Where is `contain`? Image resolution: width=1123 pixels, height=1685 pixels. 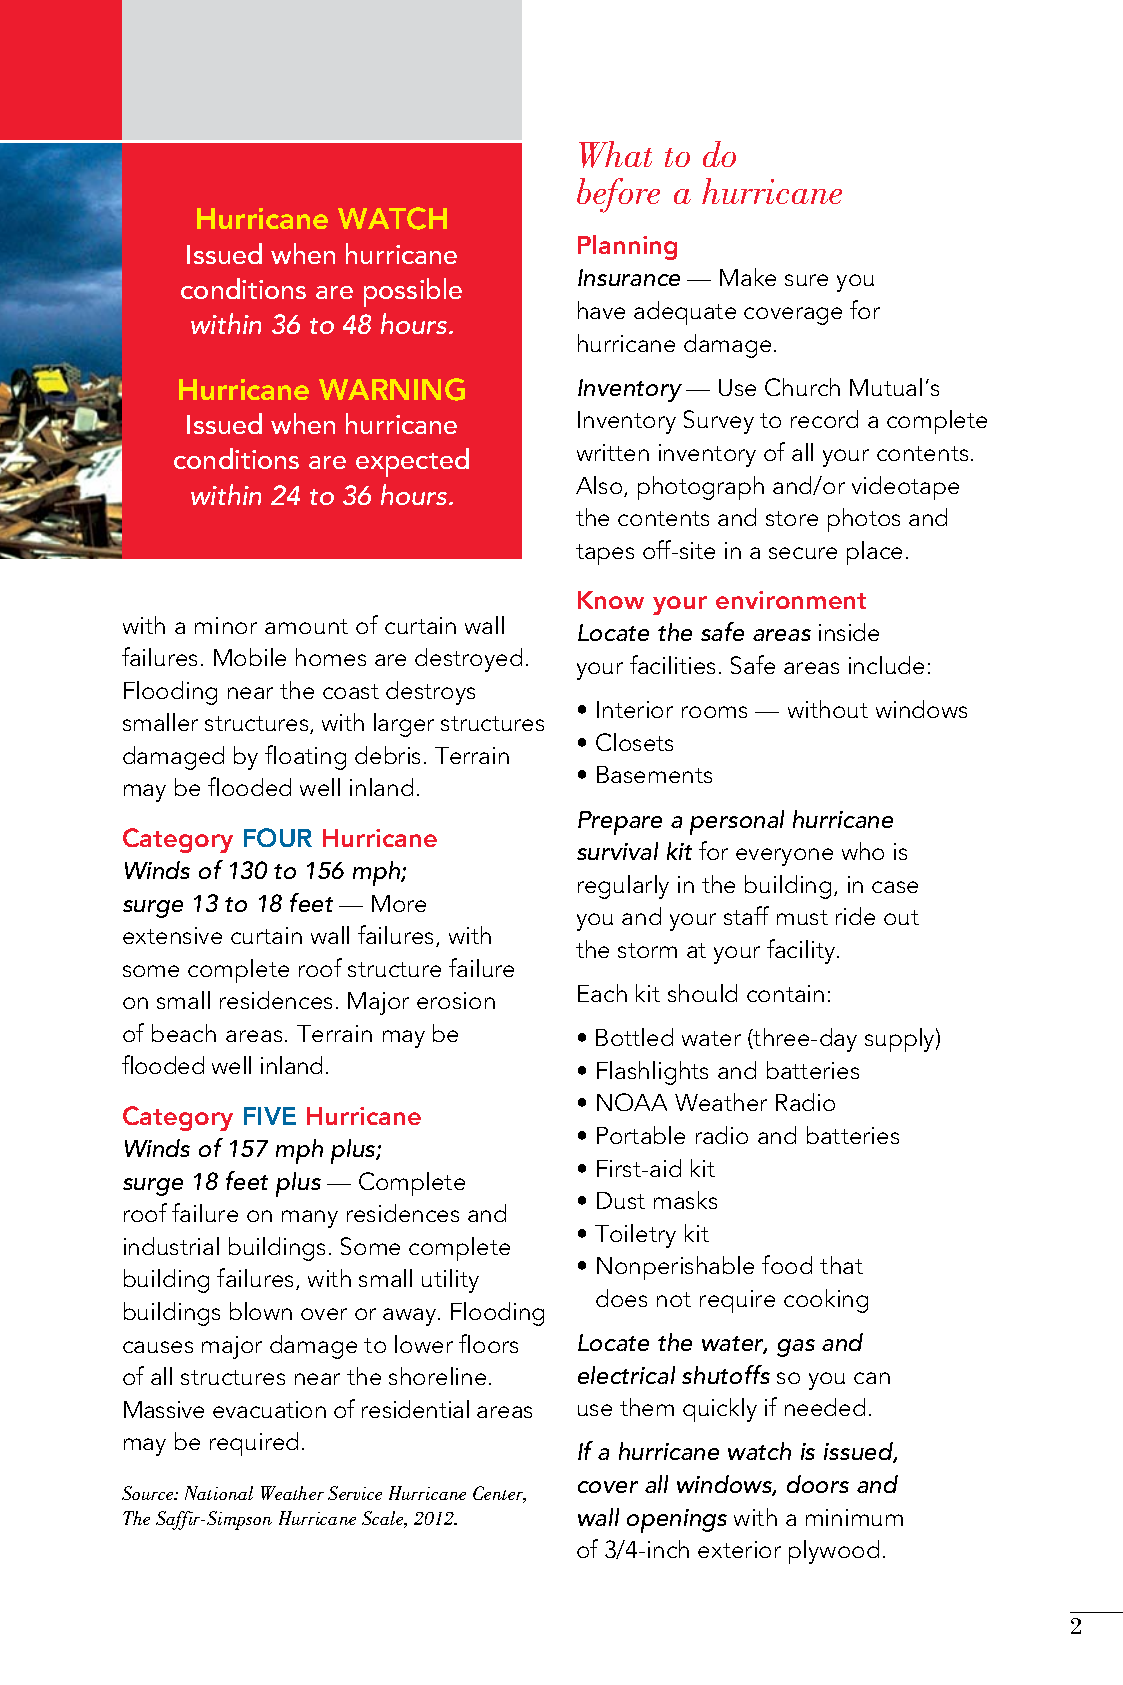
contain is located at coordinates (785, 993).
